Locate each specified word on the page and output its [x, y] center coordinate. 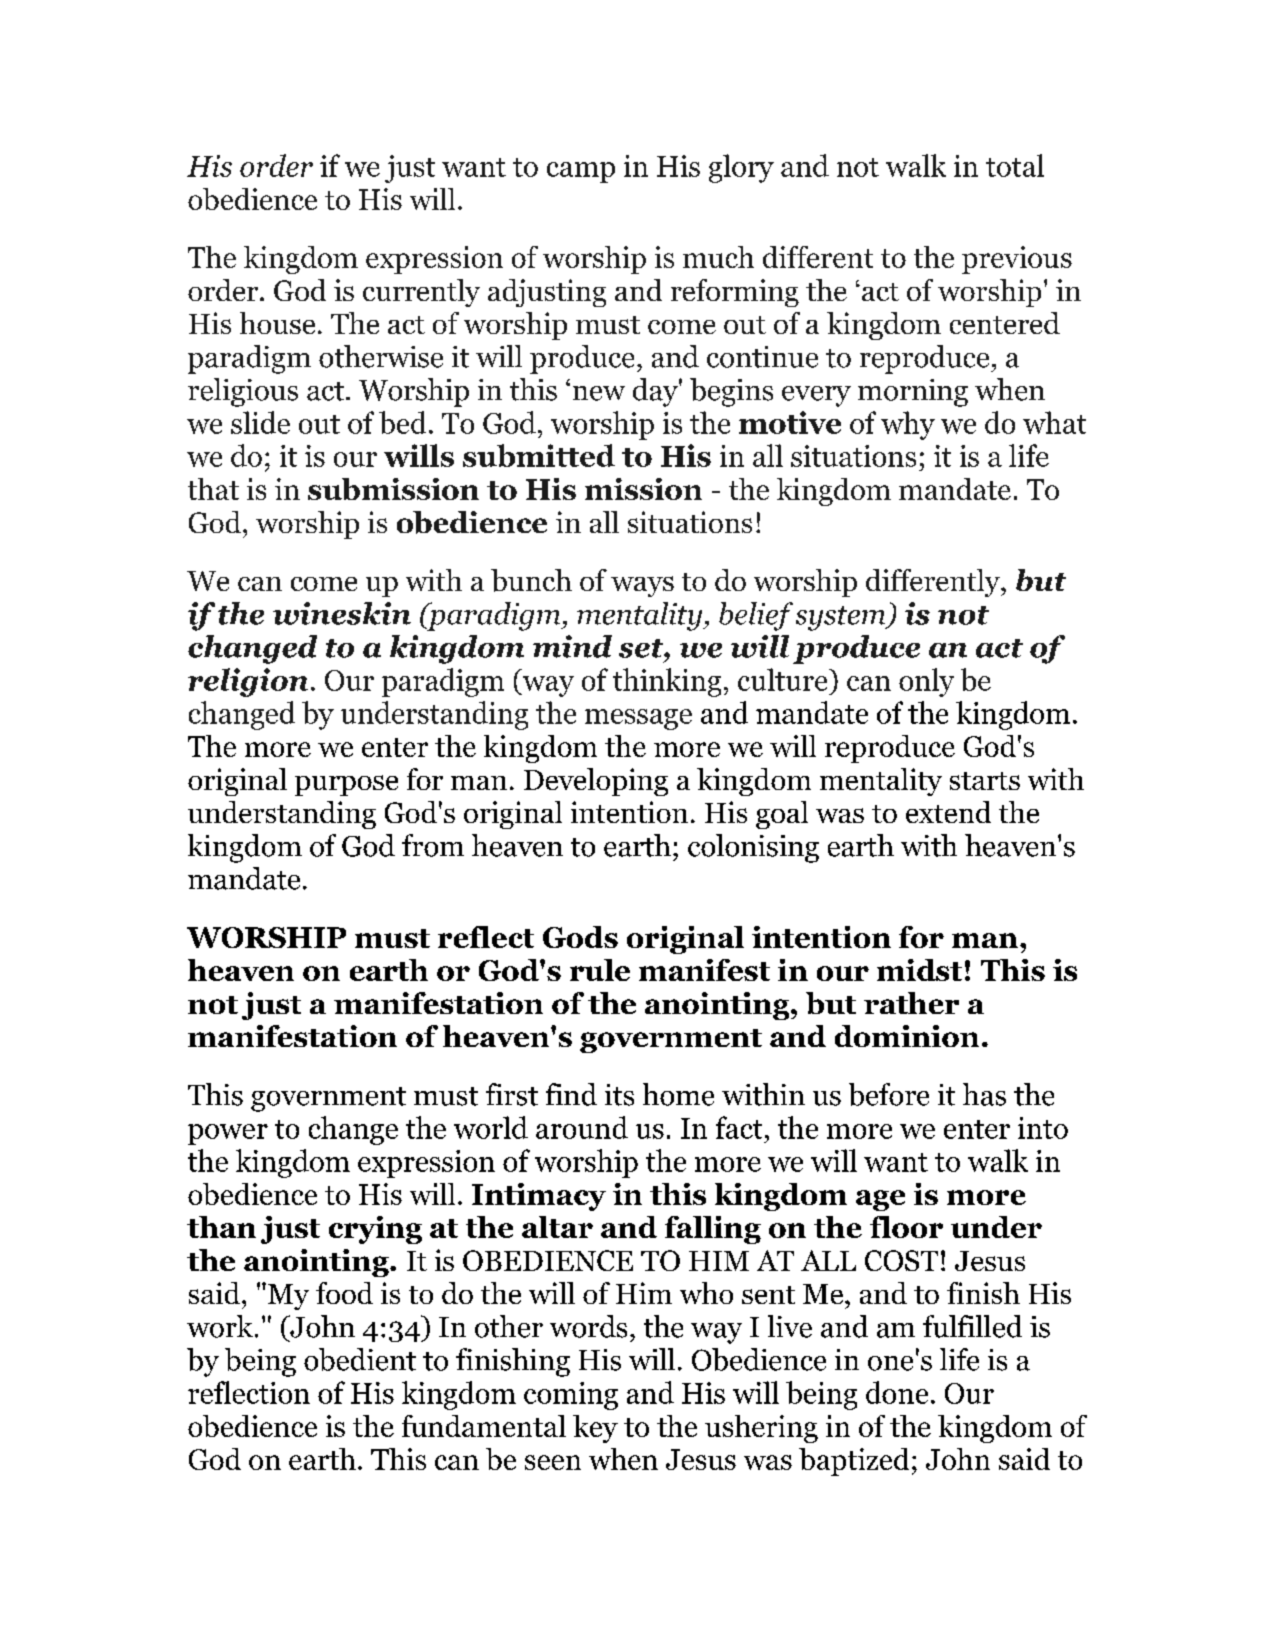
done [897, 1392]
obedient [360, 1359]
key [595, 1429]
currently [421, 293]
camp [581, 172]
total [1015, 165]
